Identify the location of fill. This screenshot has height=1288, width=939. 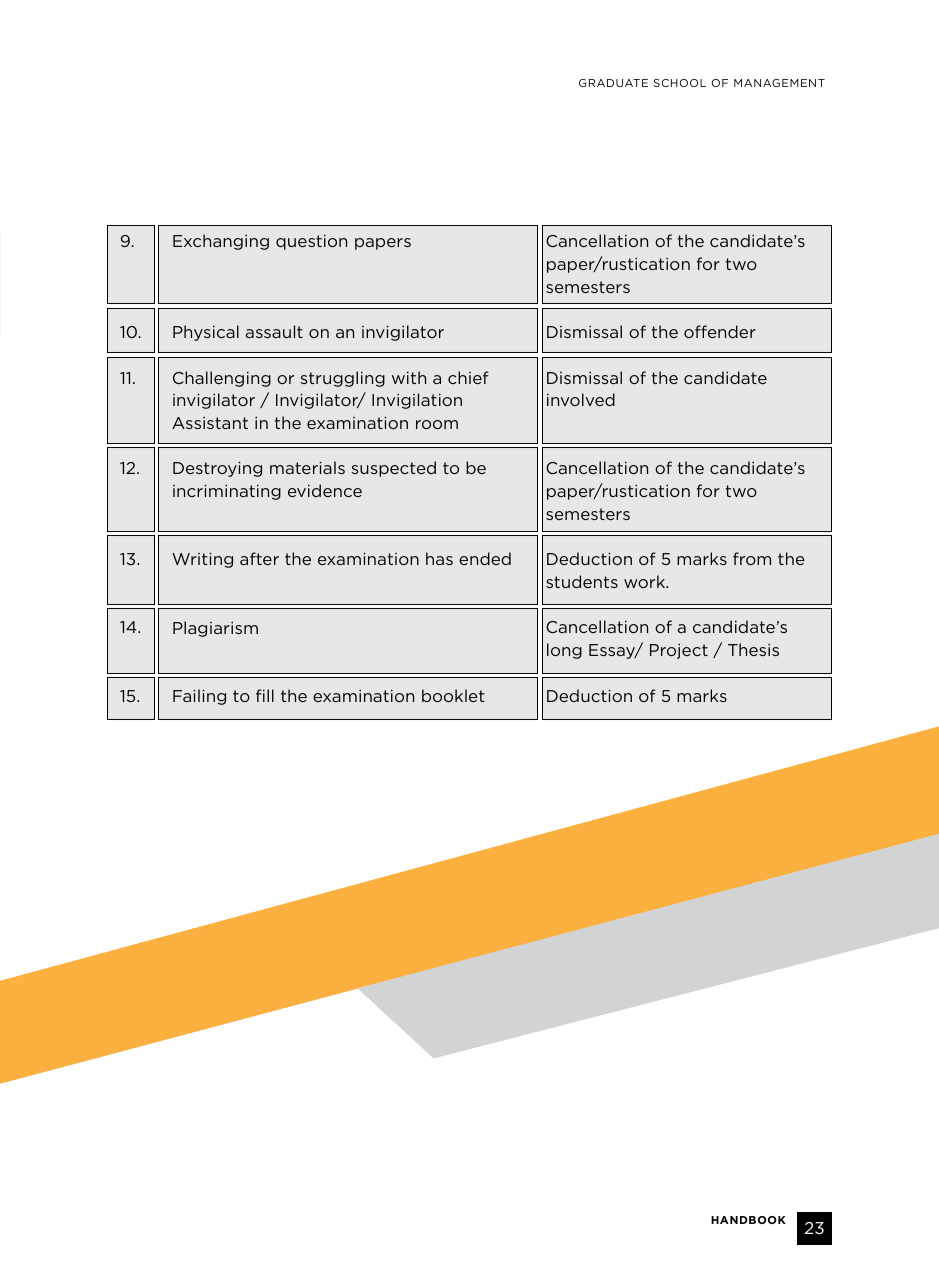
(265, 695).
